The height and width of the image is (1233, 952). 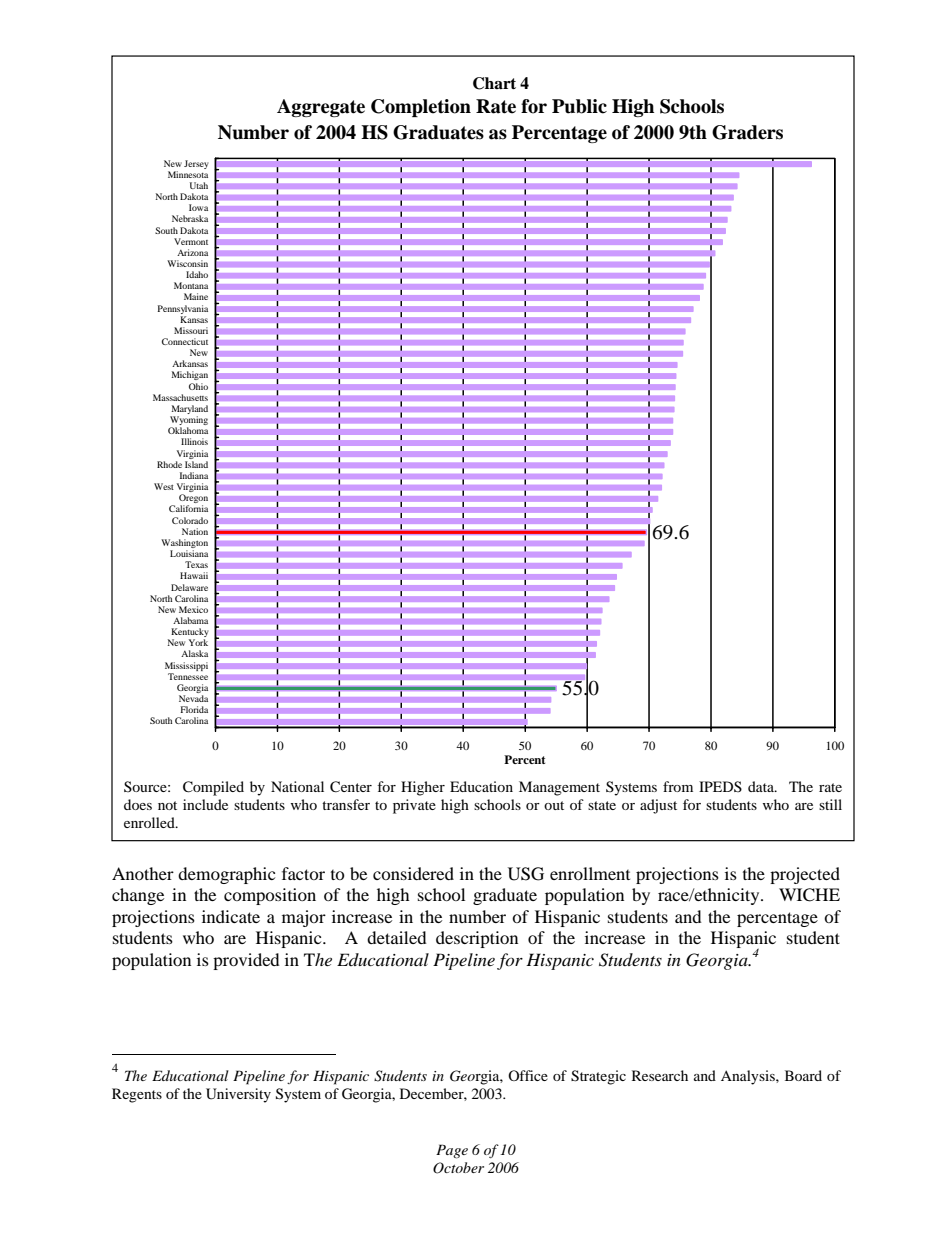 What do you see at coordinates (238, 1095) in the image?
I see `University` at bounding box center [238, 1095].
